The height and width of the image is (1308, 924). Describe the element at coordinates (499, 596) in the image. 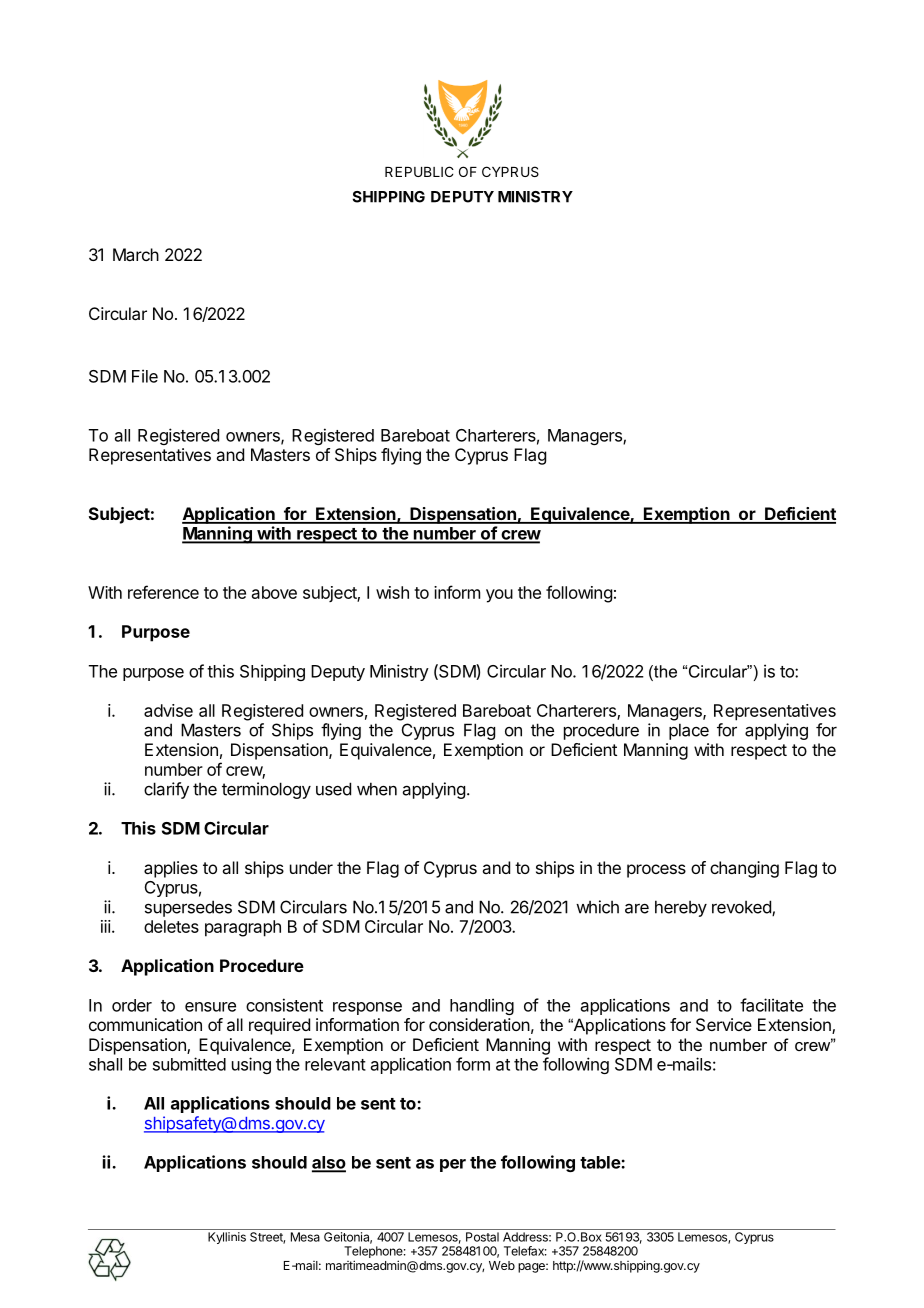

I see `you` at that location.
